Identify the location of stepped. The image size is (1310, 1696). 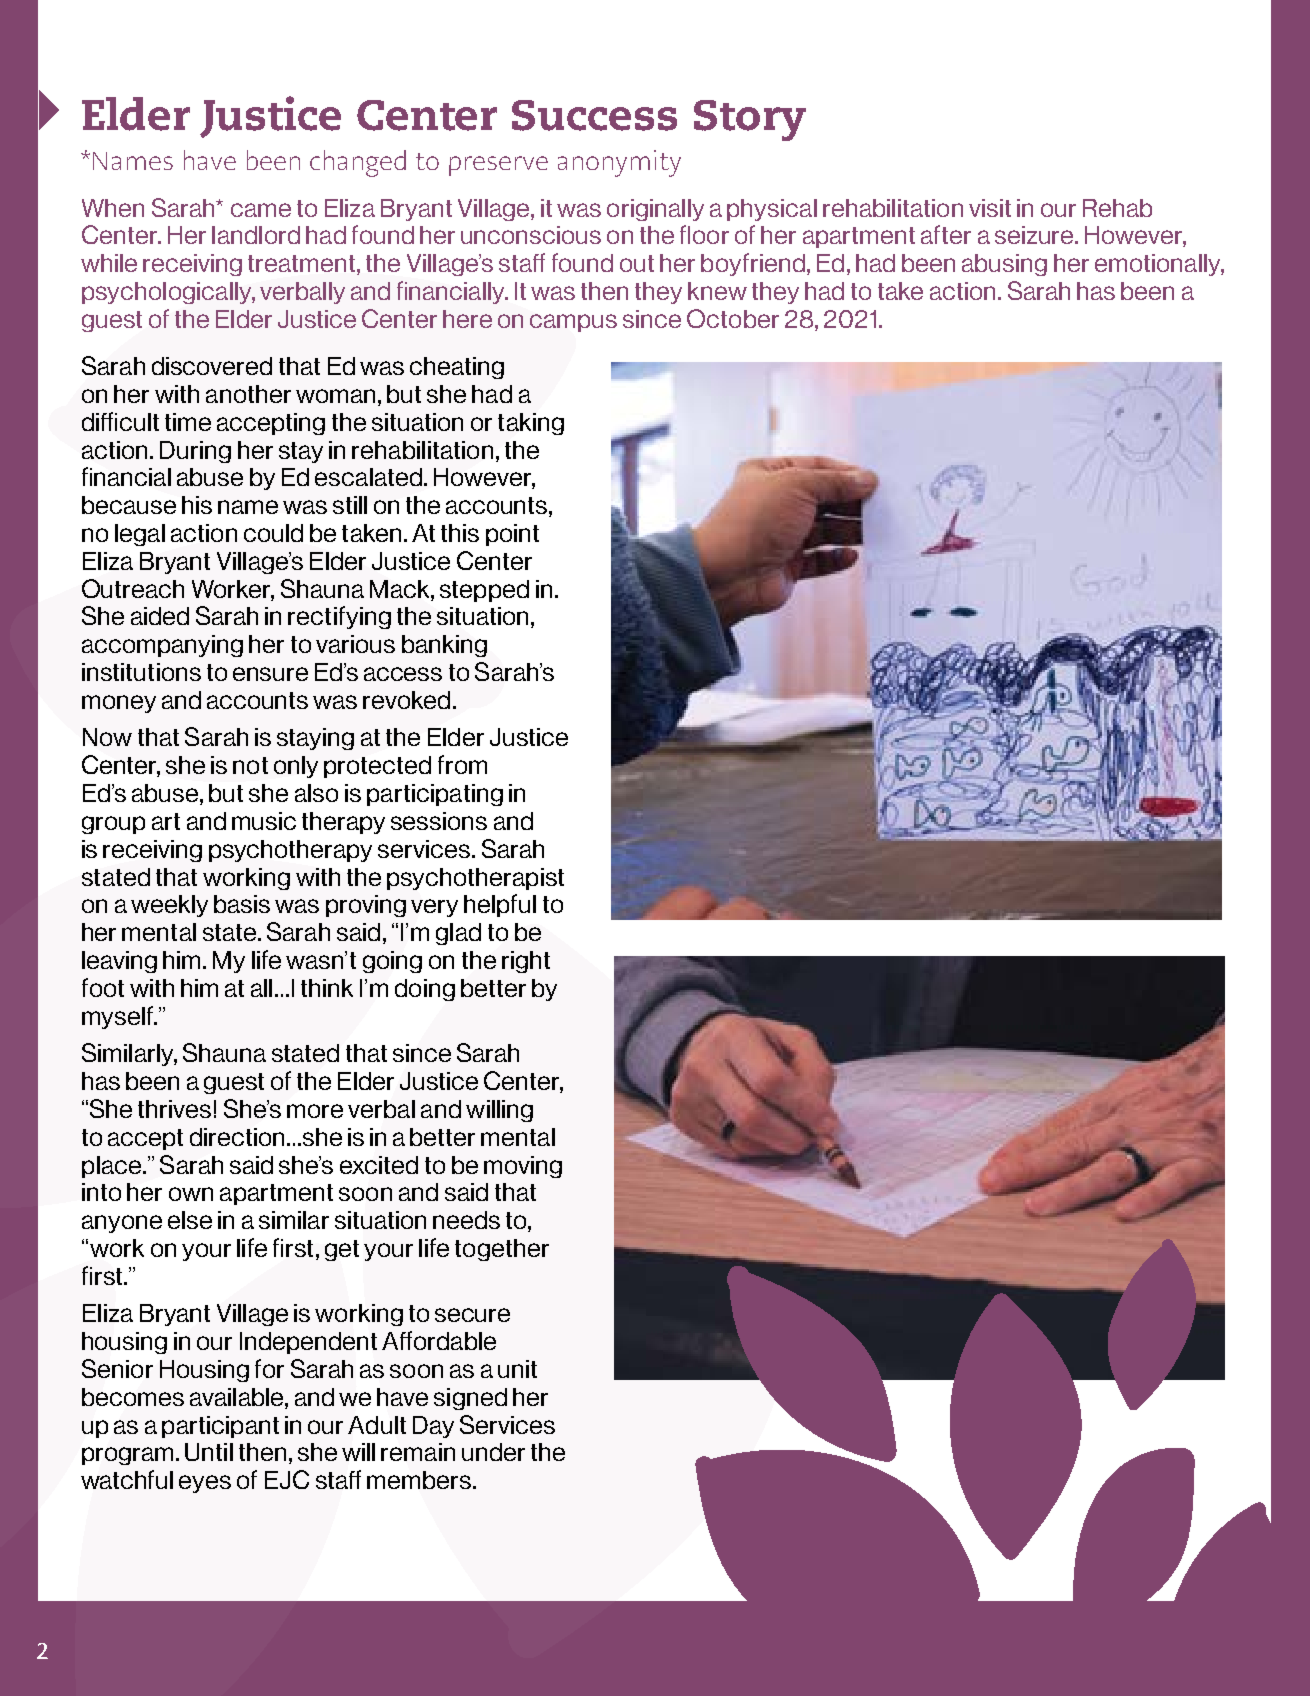
(484, 591).
